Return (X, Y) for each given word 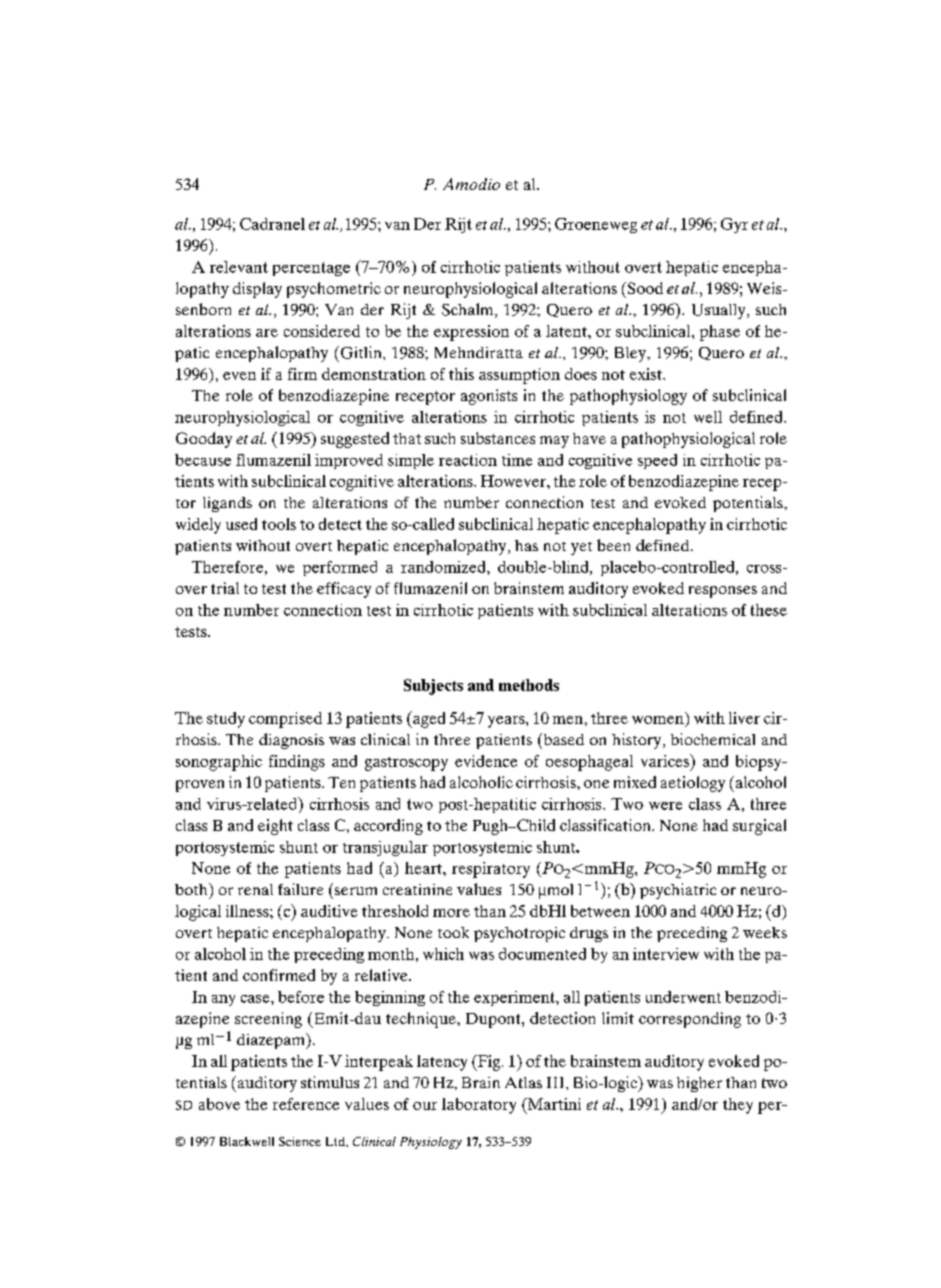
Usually (720, 311)
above (219, 1104)
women (658, 720)
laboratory (479, 1106)
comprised (285, 720)
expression (471, 333)
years (507, 722)
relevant (239, 267)
